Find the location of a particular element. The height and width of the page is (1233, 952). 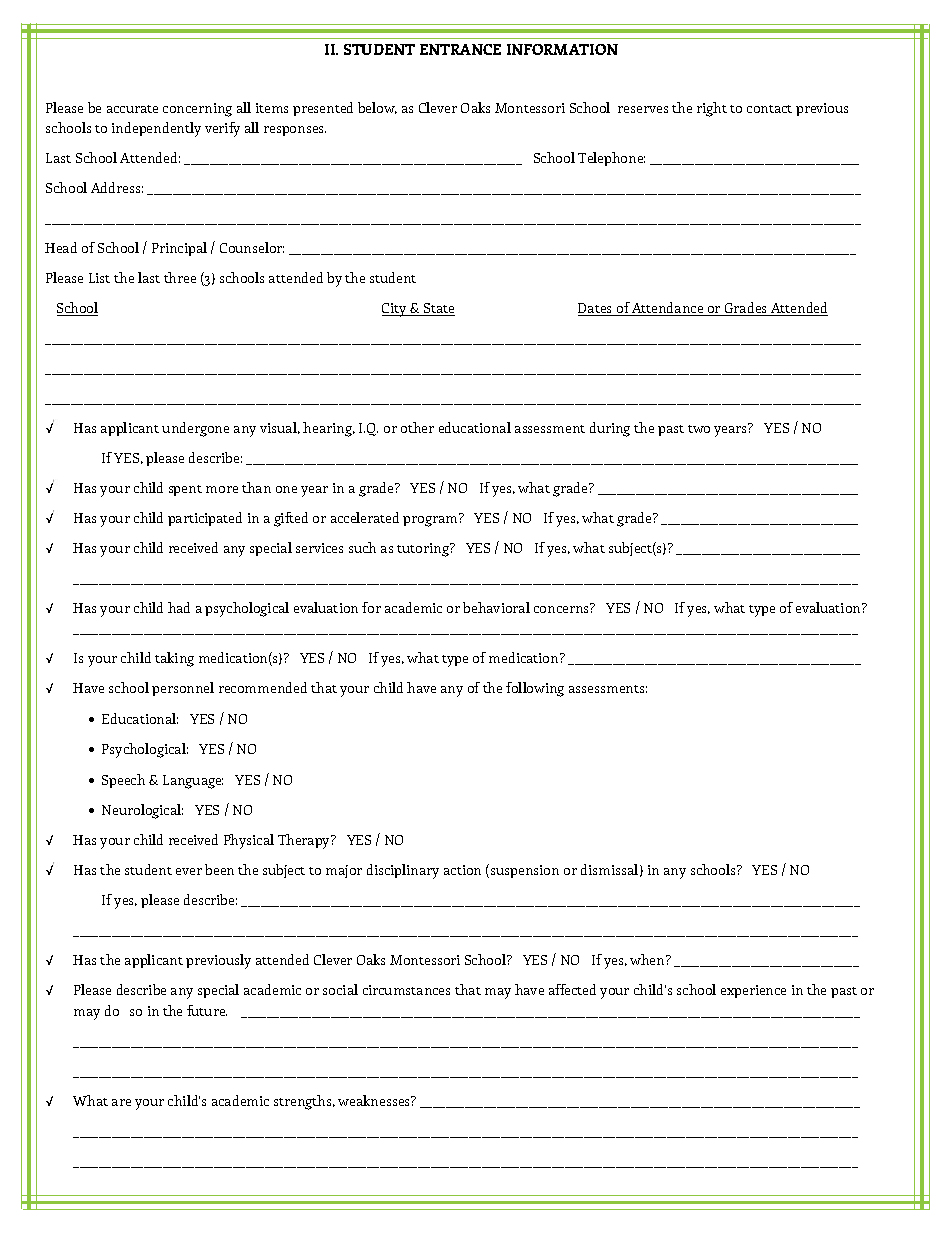

two is located at coordinates (699, 429).
